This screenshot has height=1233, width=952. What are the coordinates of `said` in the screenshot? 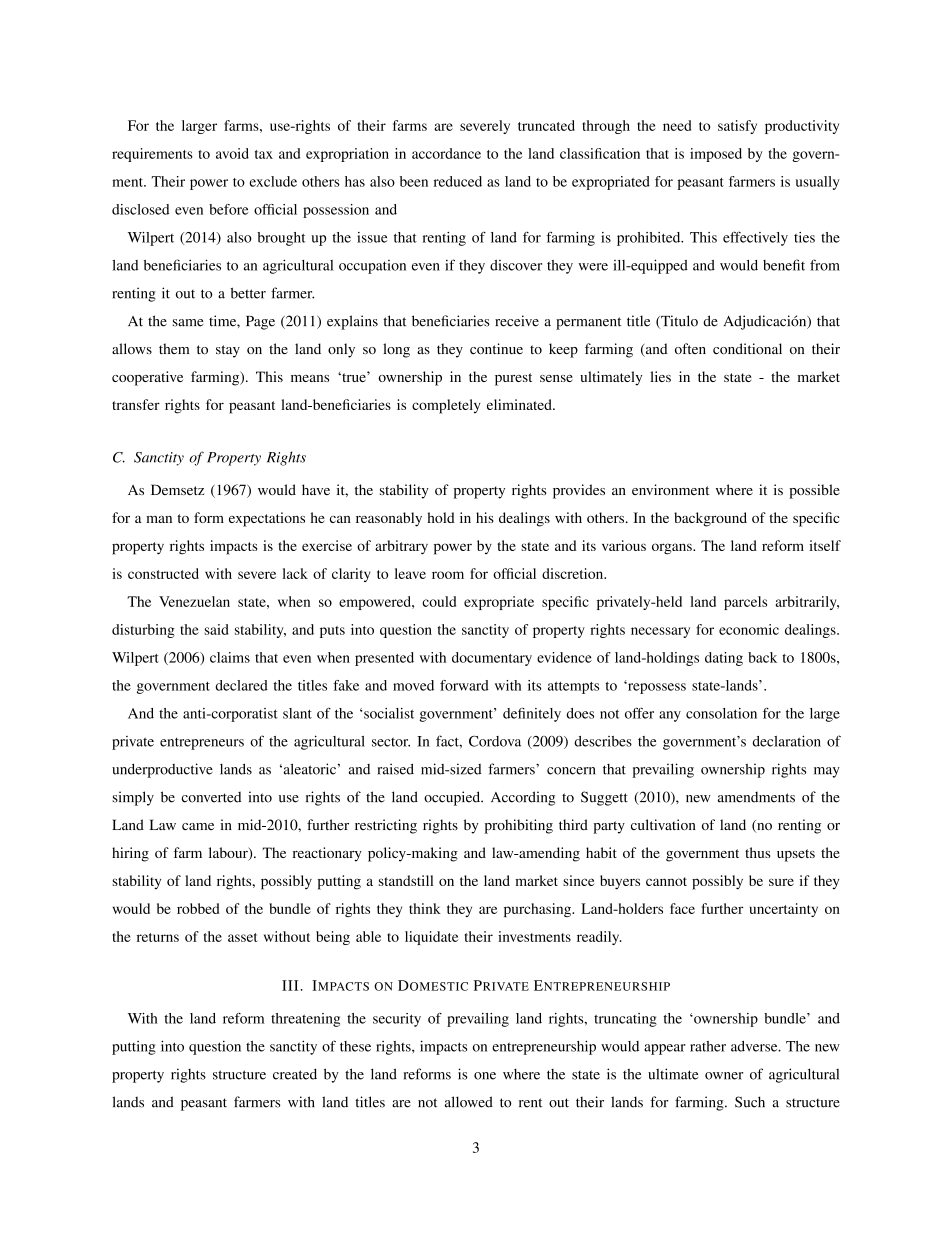 It's located at (216, 629).
